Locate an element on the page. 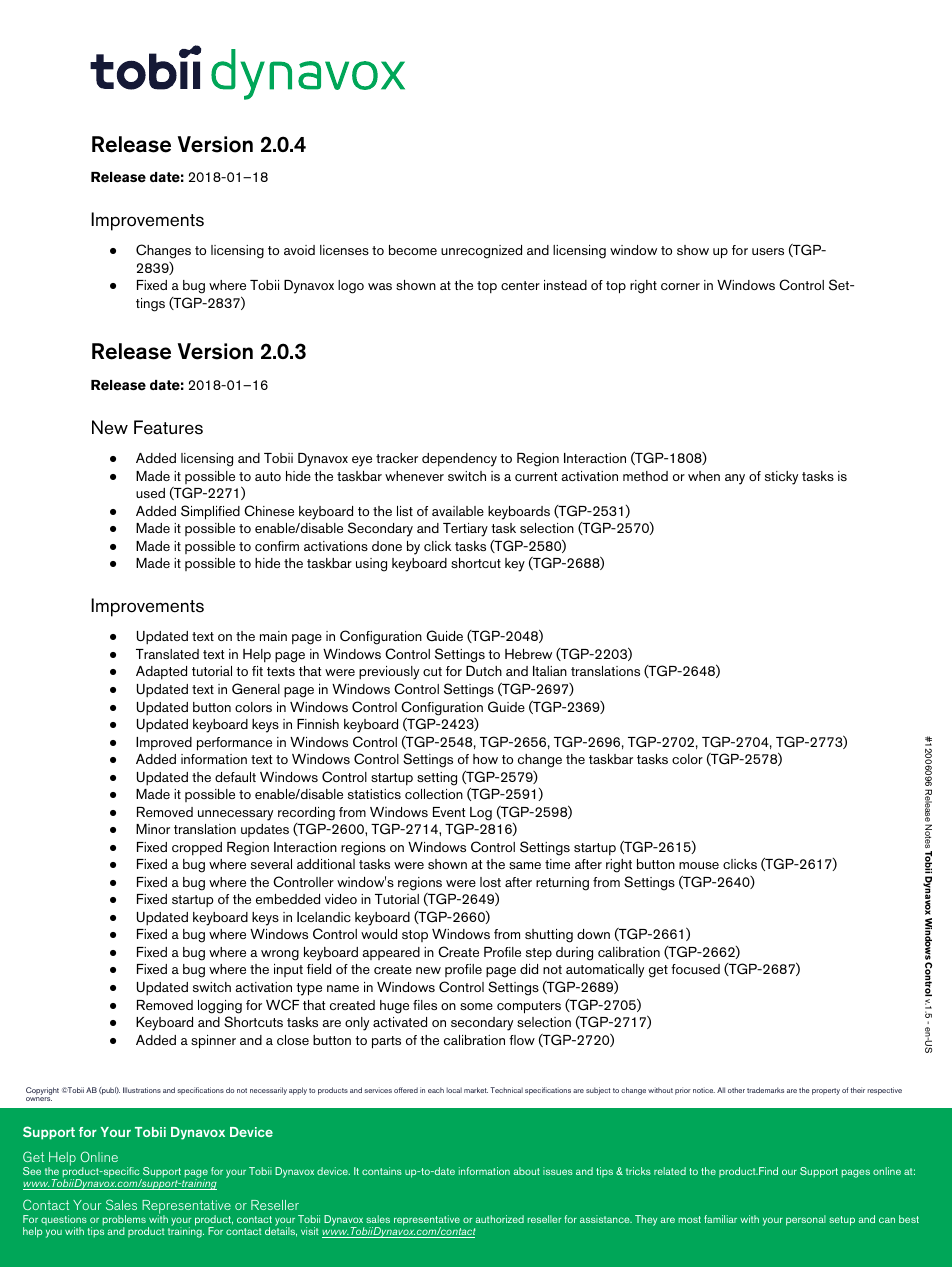 This image has width=952, height=1267. problems is located at coordinates (124, 1221).
